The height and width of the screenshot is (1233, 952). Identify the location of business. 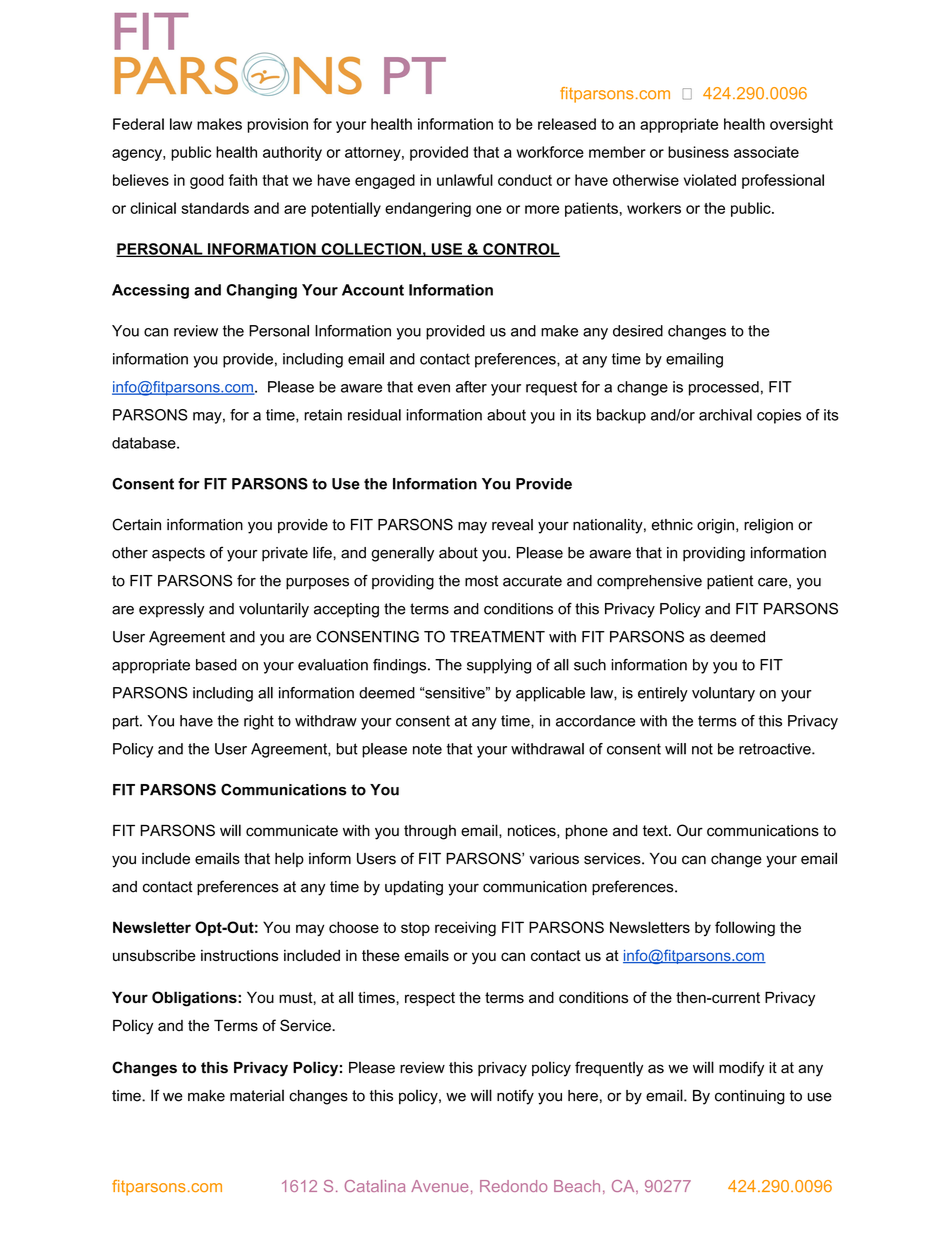
(698, 152).
